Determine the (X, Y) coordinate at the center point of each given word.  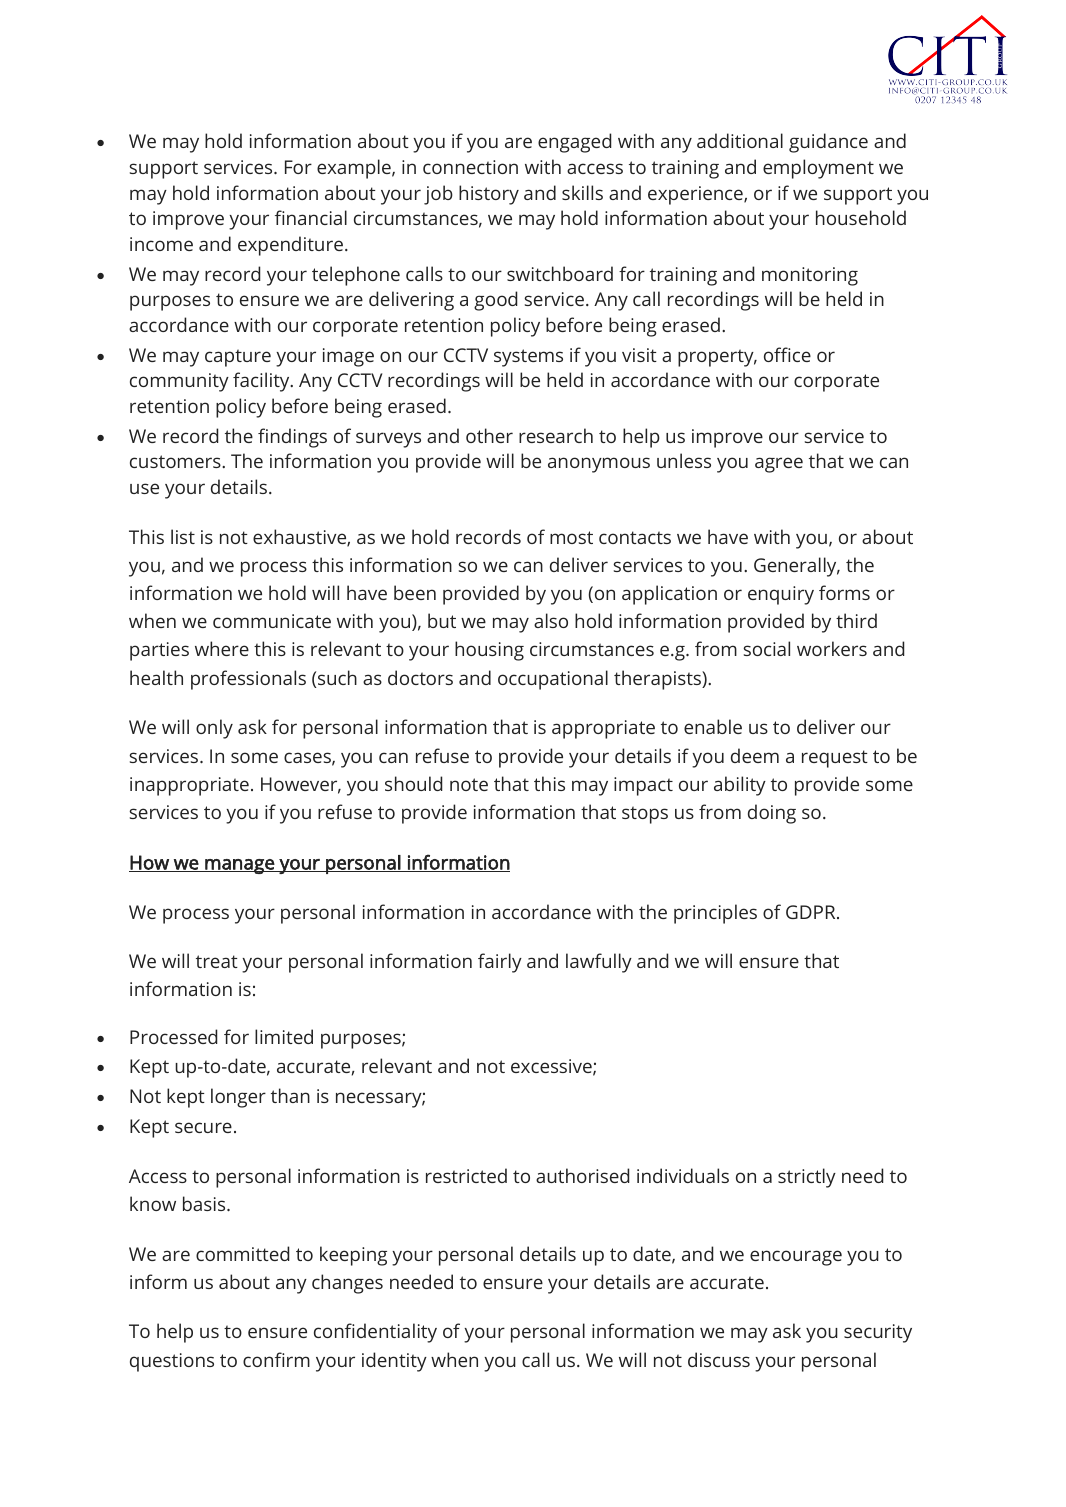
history (489, 195)
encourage (796, 1258)
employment (818, 169)
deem (755, 755)
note (469, 784)
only (214, 729)
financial (311, 217)
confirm (276, 1359)
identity (394, 1362)
